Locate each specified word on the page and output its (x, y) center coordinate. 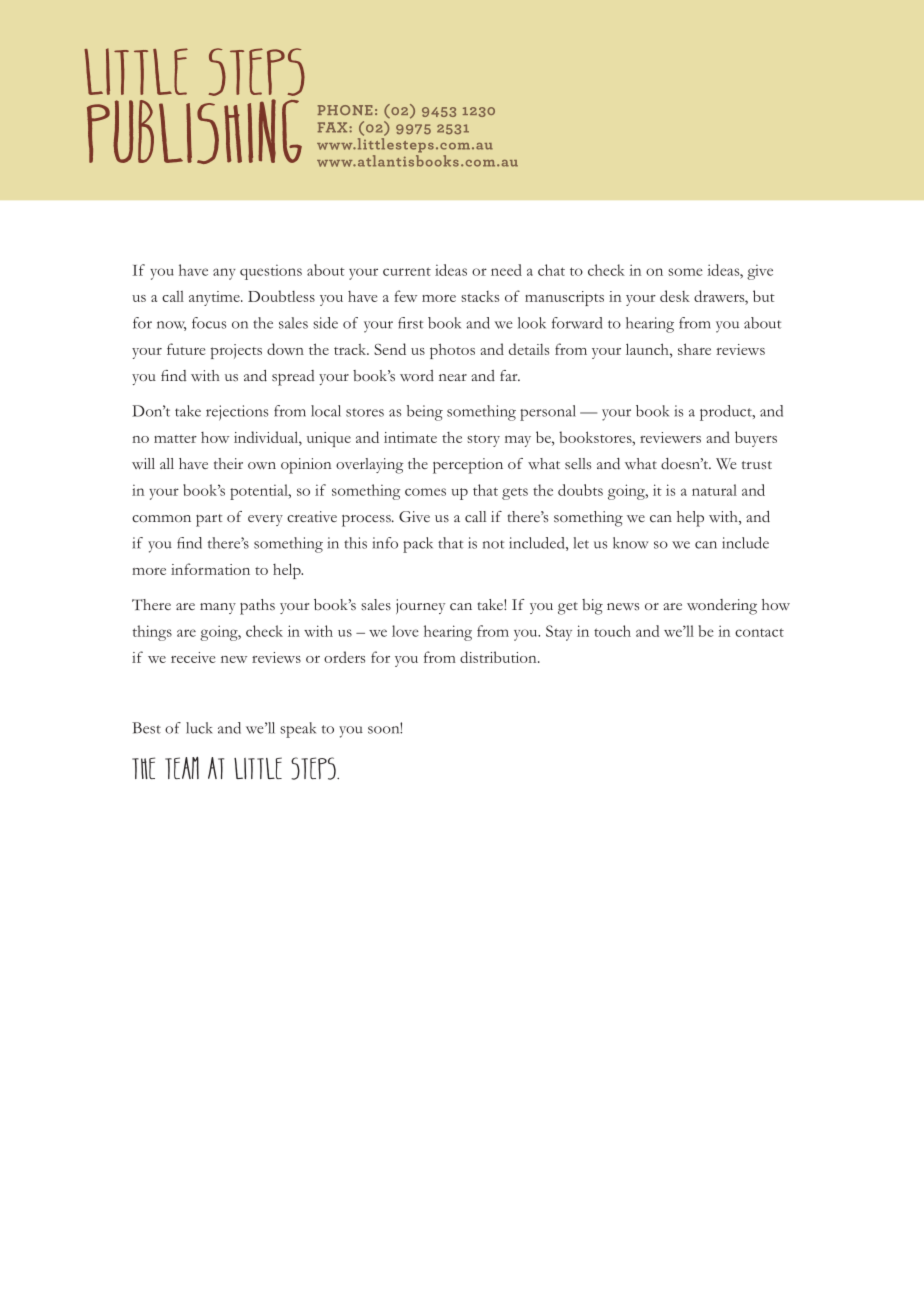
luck (199, 728)
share (694, 349)
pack (418, 545)
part (209, 520)
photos (452, 351)
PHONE (345, 110)
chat (551, 270)
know (631, 543)
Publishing (194, 131)
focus (209, 323)
